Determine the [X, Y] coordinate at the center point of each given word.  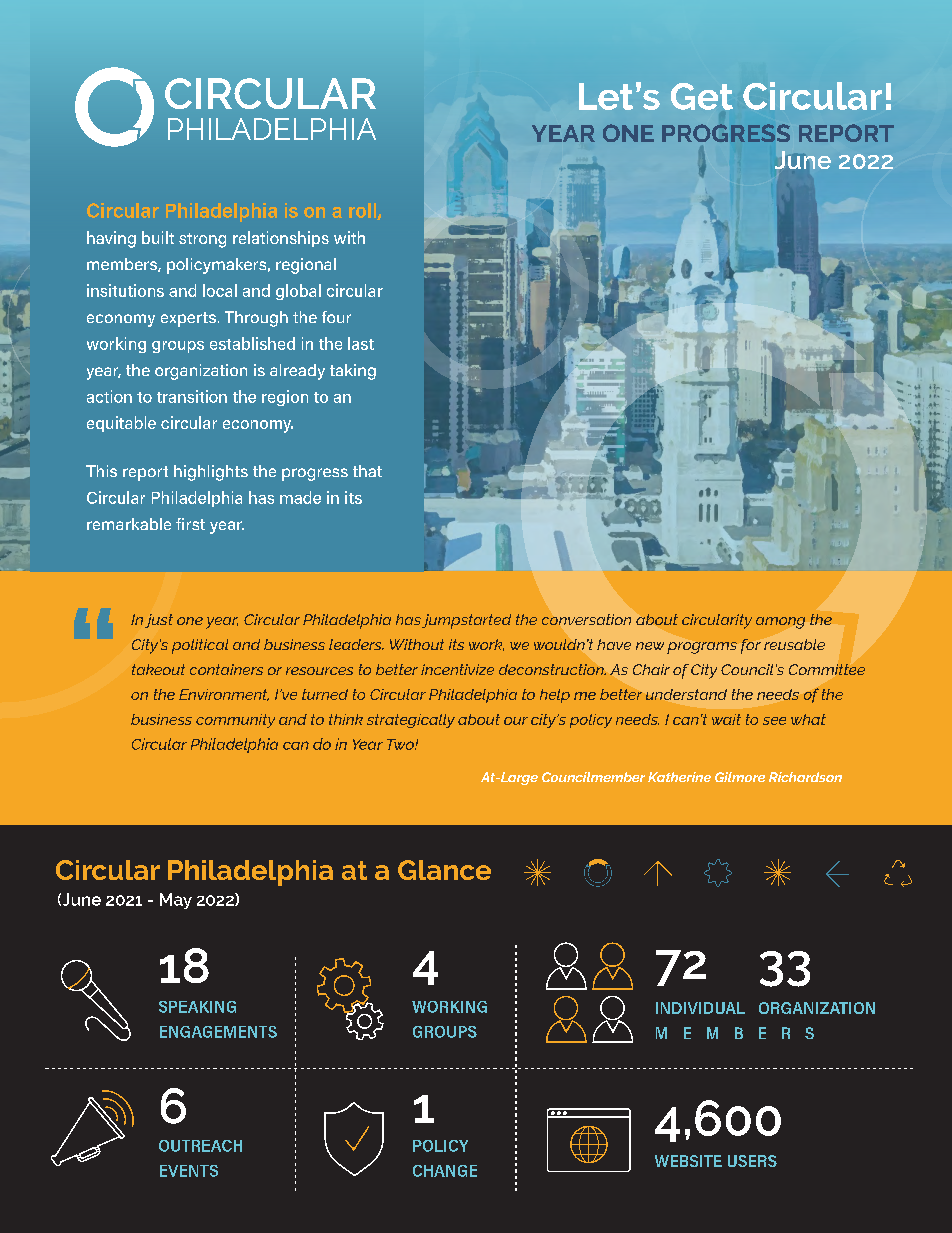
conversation [586, 619]
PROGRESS [726, 133]
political [200, 646]
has [408, 619]
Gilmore [740, 777]
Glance [444, 870]
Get [702, 96]
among [780, 623]
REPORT [846, 133]
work [486, 645]
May [176, 901]
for [751, 646]
